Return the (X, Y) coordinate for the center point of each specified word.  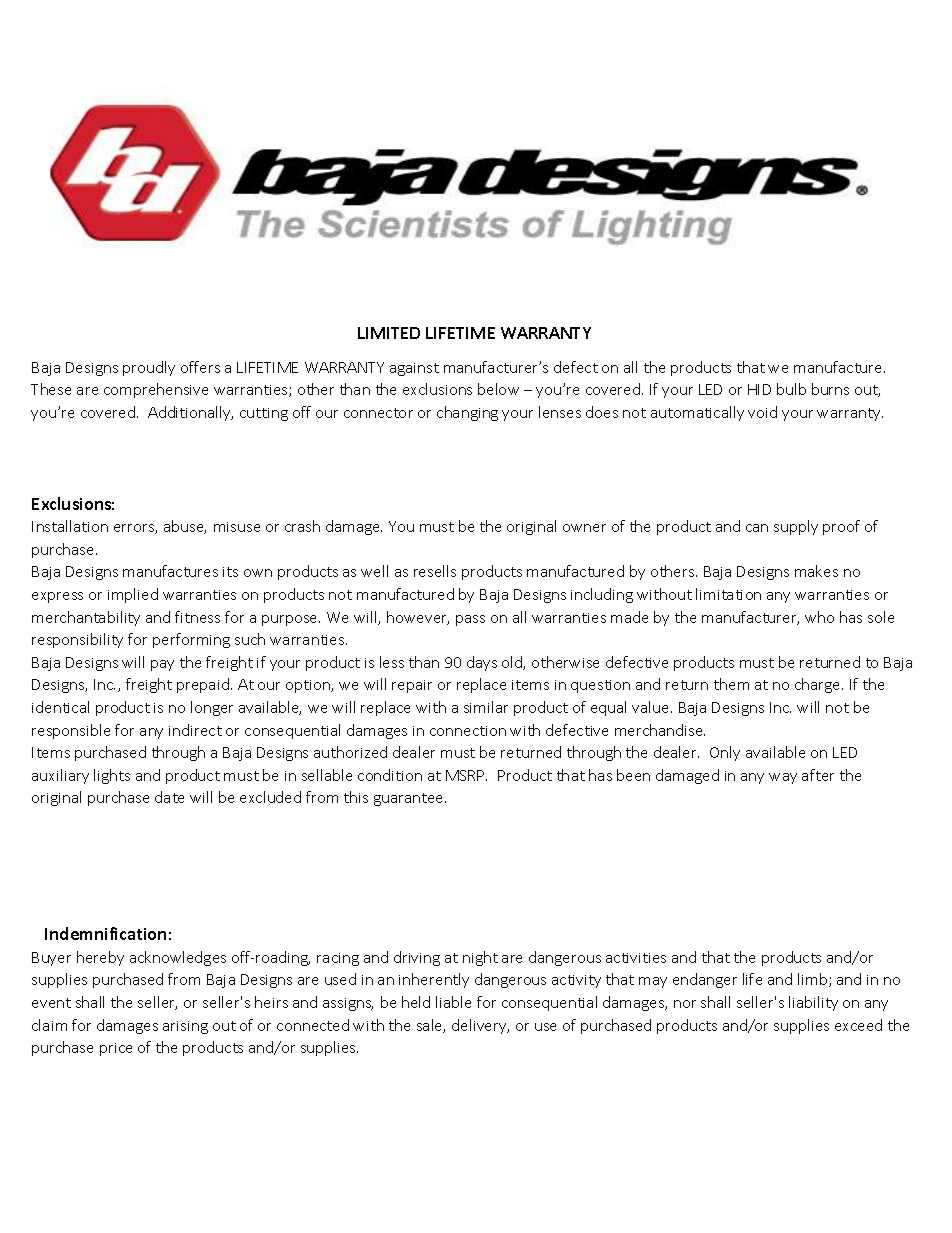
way (783, 778)
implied (133, 595)
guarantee (410, 799)
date (169, 797)
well (374, 571)
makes (816, 571)
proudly (149, 368)
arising (185, 1027)
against (414, 369)
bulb (791, 389)
